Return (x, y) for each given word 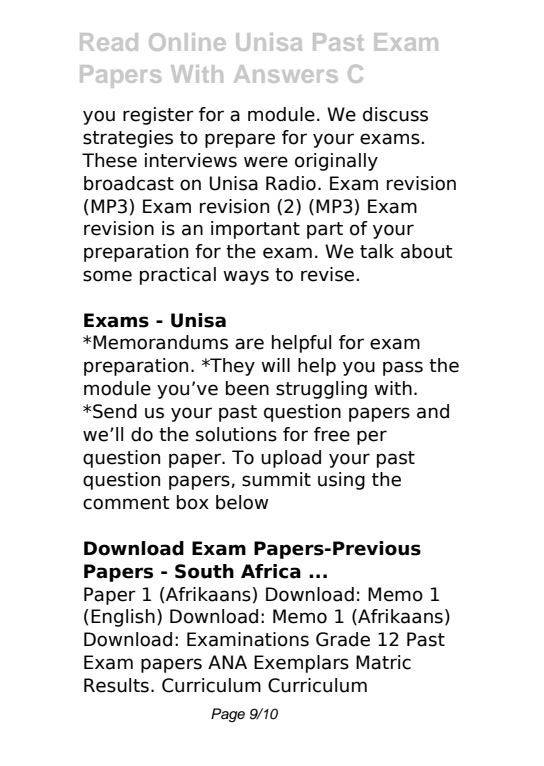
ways (246, 277)
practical (178, 276)
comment (126, 503)
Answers (286, 74)
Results (116, 685)
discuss (395, 114)
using (341, 481)
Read (109, 42)
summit (276, 479)
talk (377, 251)
